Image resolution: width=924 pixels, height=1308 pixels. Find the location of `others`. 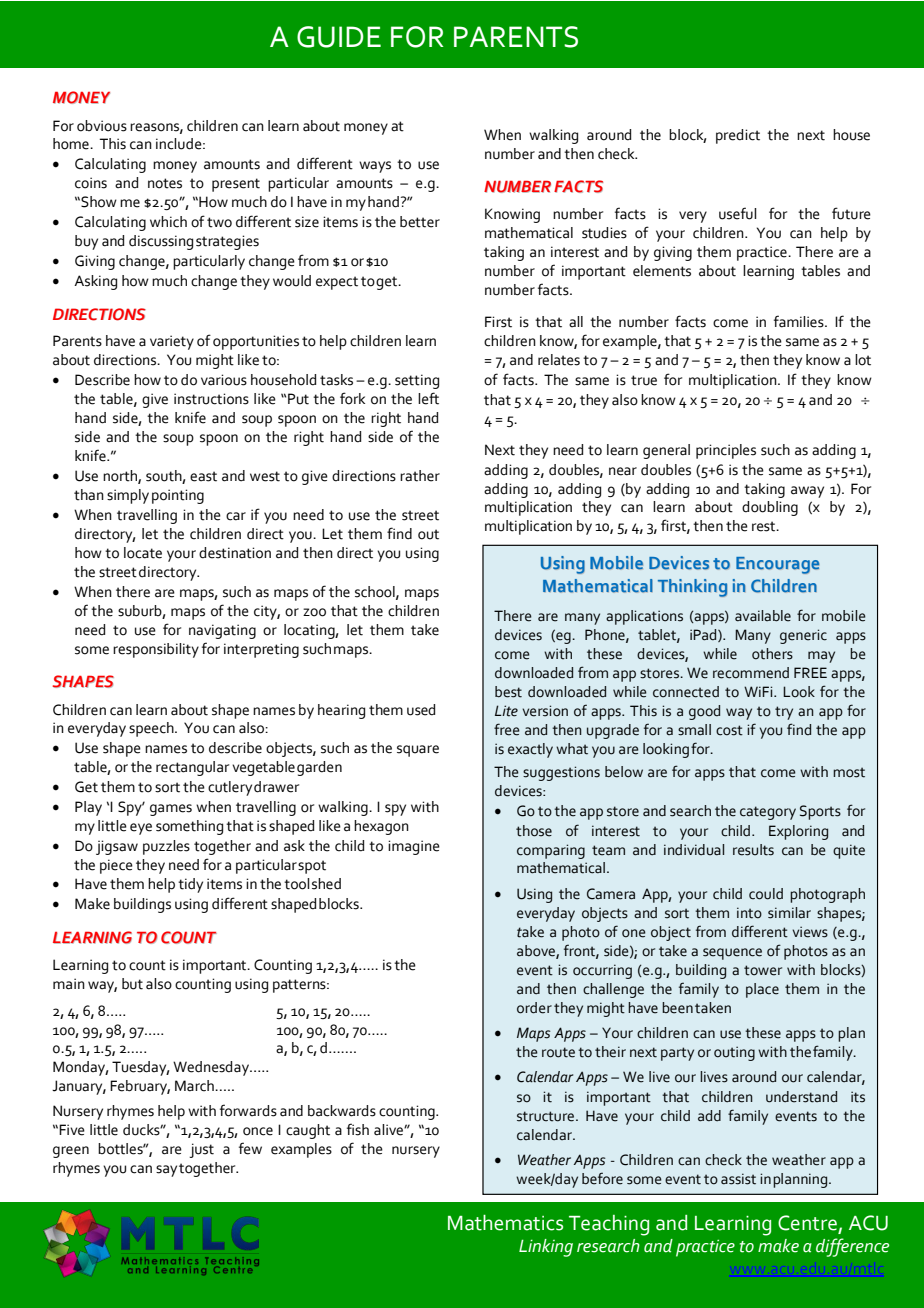

others is located at coordinates (772, 654).
